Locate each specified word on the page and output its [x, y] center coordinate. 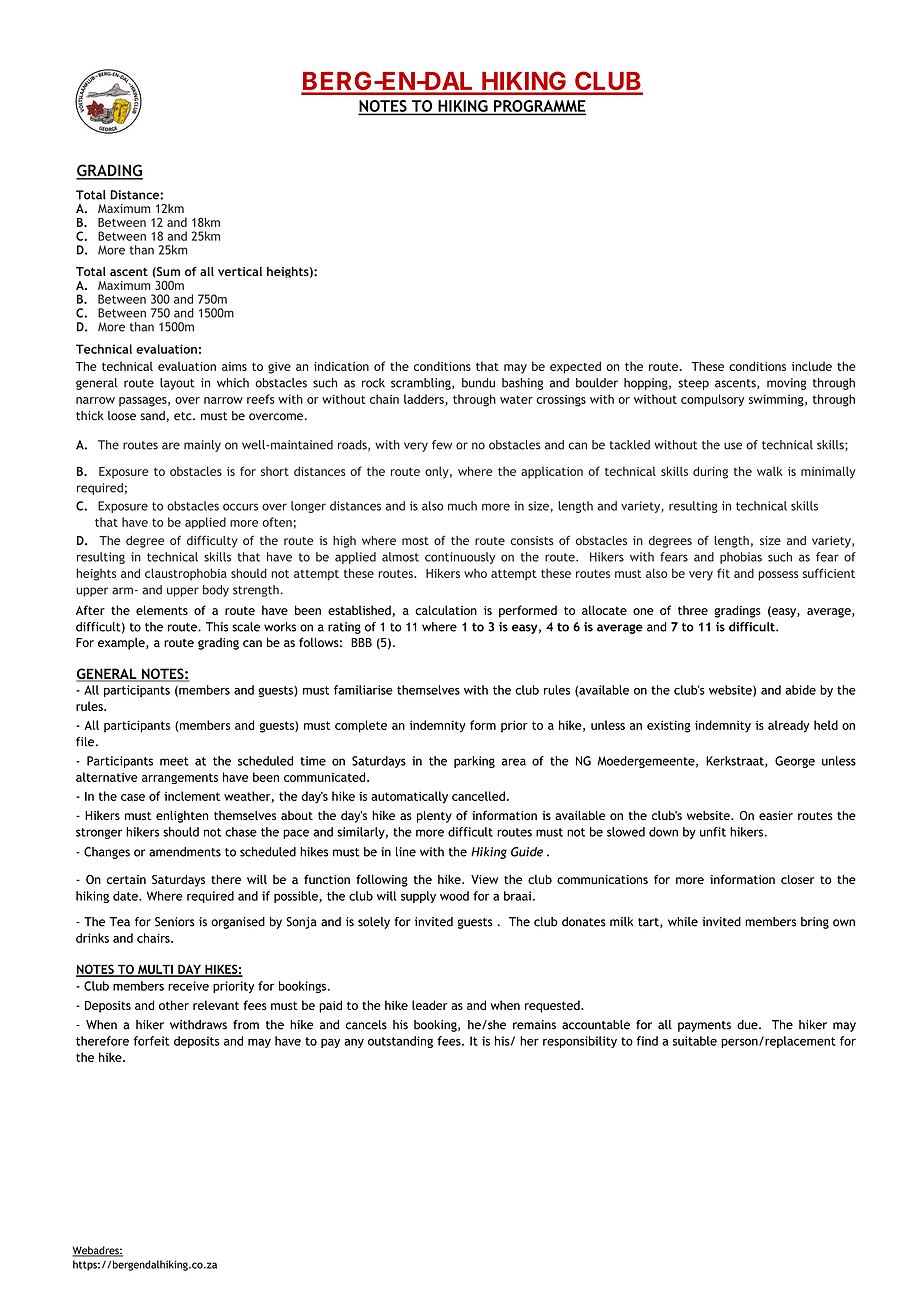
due [748, 1025]
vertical [240, 271]
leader [430, 1005]
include [812, 366]
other [174, 1005]
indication [341, 366]
